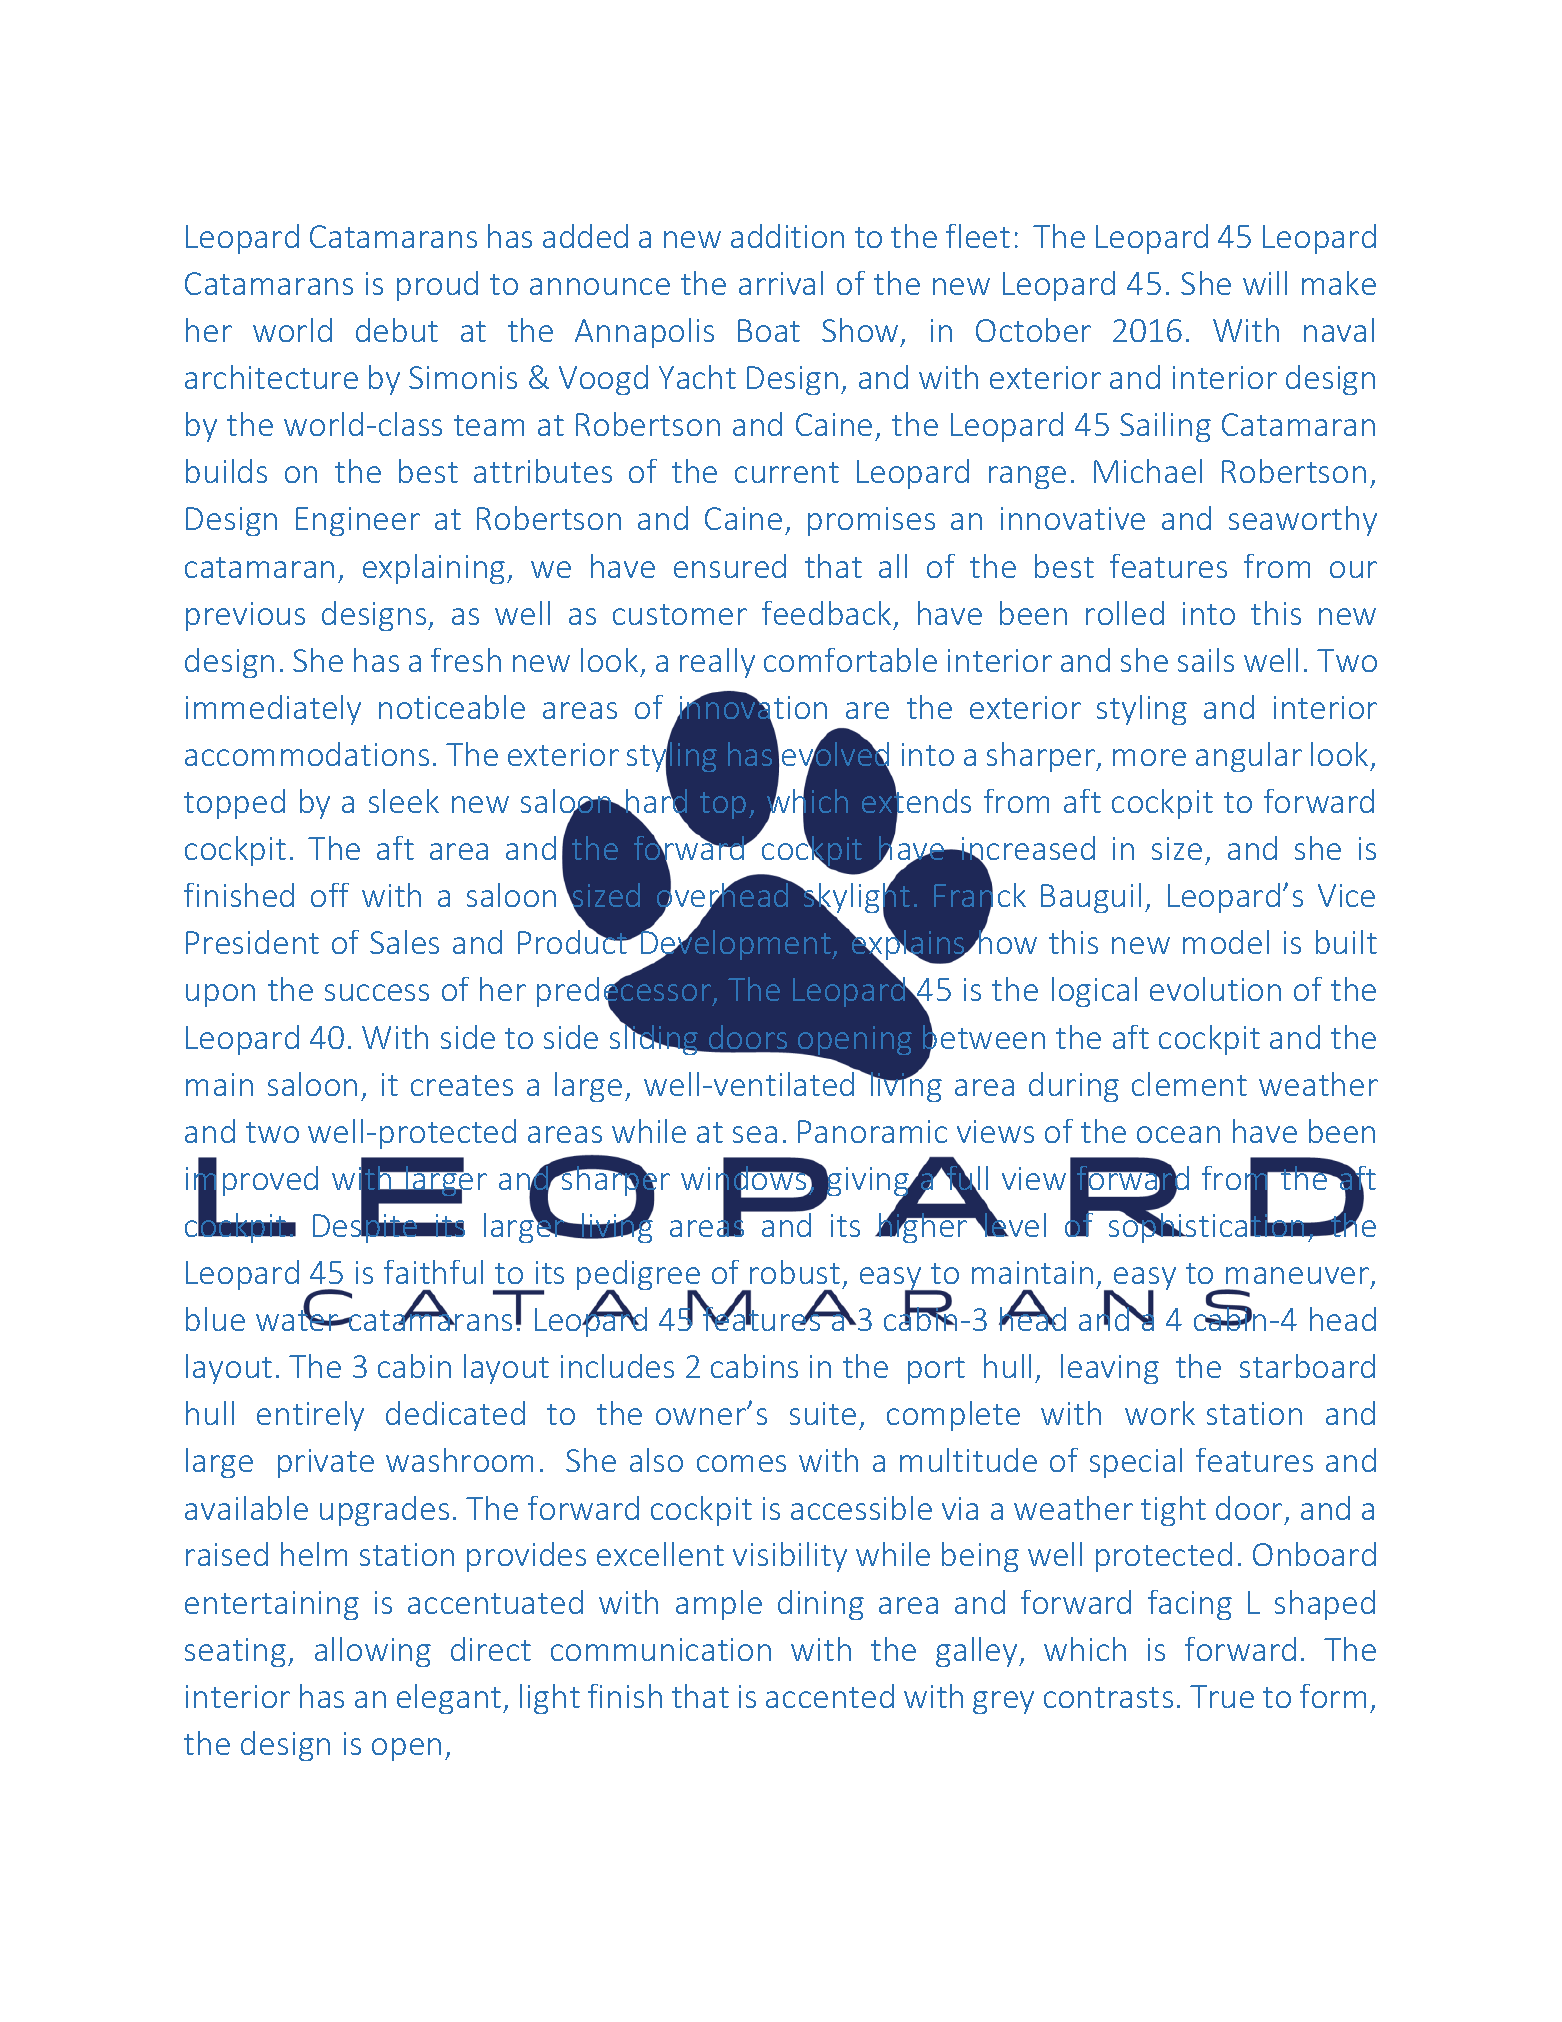  I want to click on faithful, so click(433, 1272).
